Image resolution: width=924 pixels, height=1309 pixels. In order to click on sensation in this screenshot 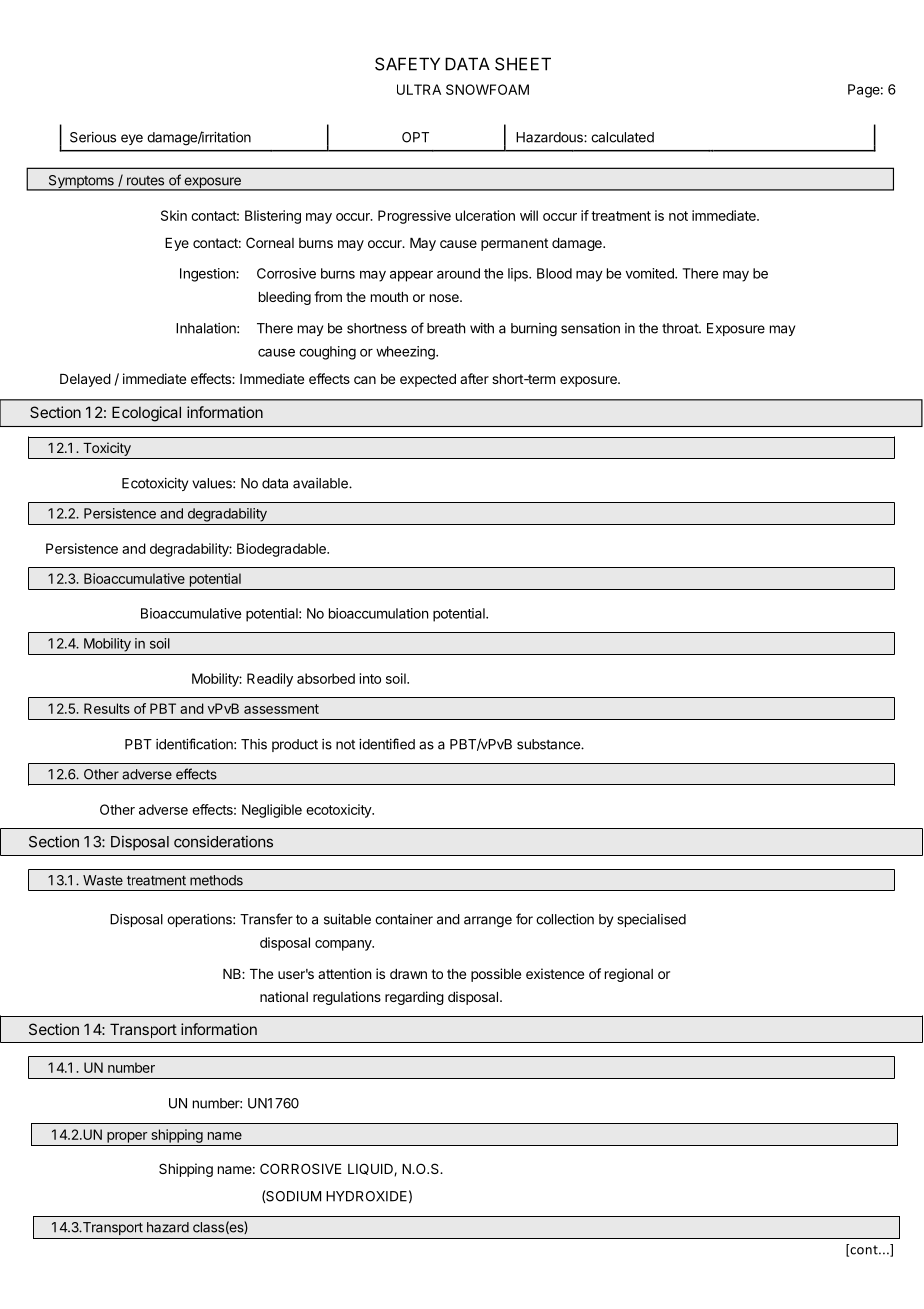, I will do `click(590, 328)`.
